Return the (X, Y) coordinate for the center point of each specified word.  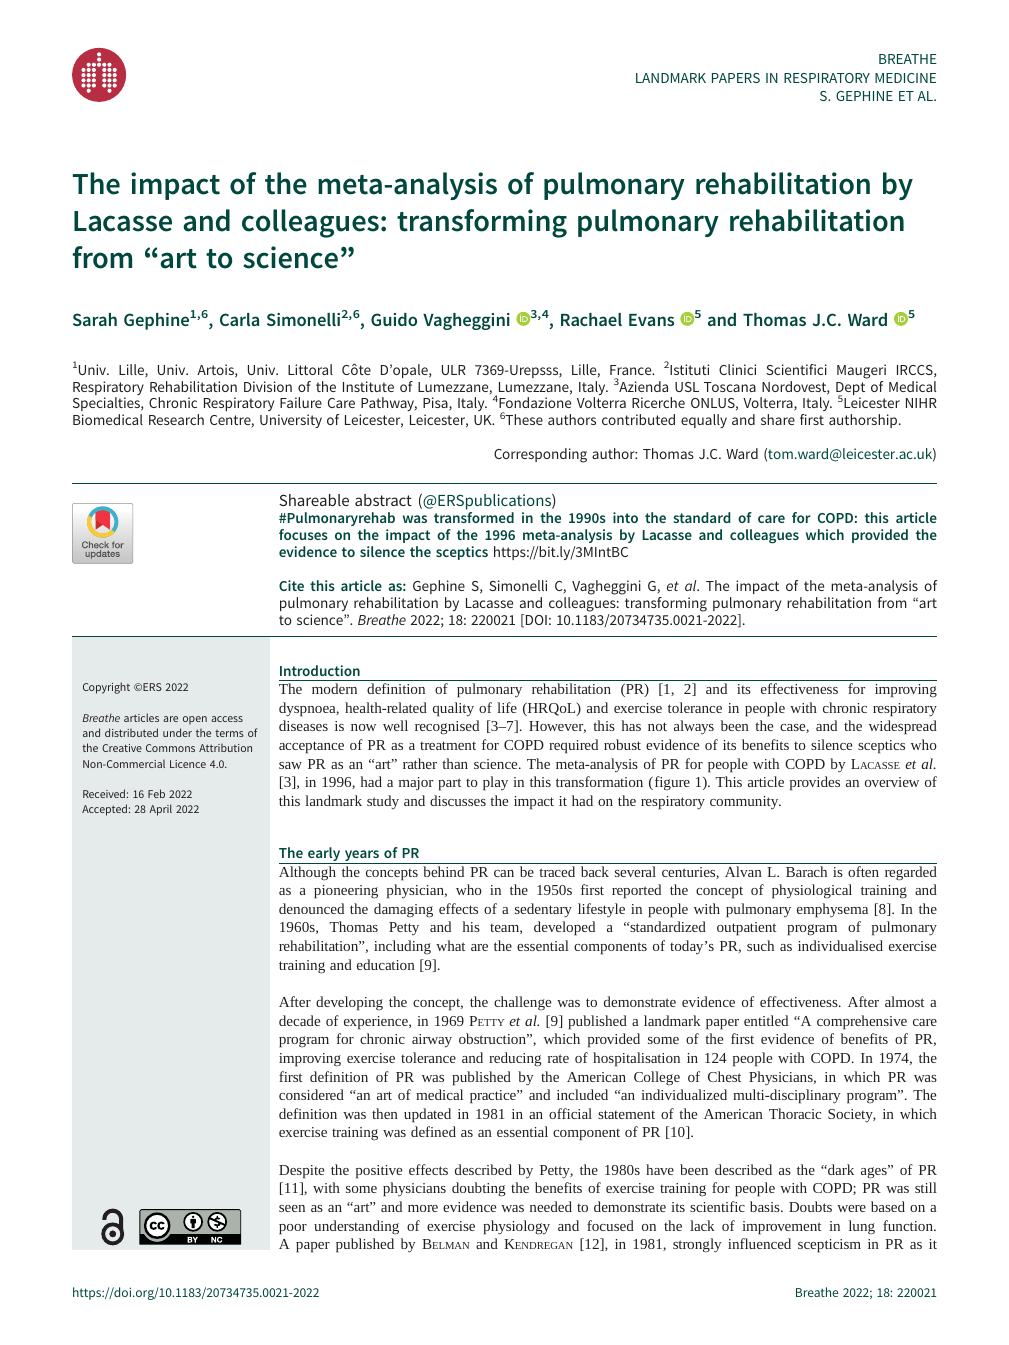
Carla (239, 319)
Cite (291, 585)
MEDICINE (905, 78)
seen (292, 1208)
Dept (850, 390)
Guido (394, 319)
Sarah (95, 319)
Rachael (591, 319)
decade (299, 1020)
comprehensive (862, 1022)
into (625, 517)
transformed (474, 517)
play (495, 783)
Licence (188, 764)
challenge (522, 1003)
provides (815, 783)
